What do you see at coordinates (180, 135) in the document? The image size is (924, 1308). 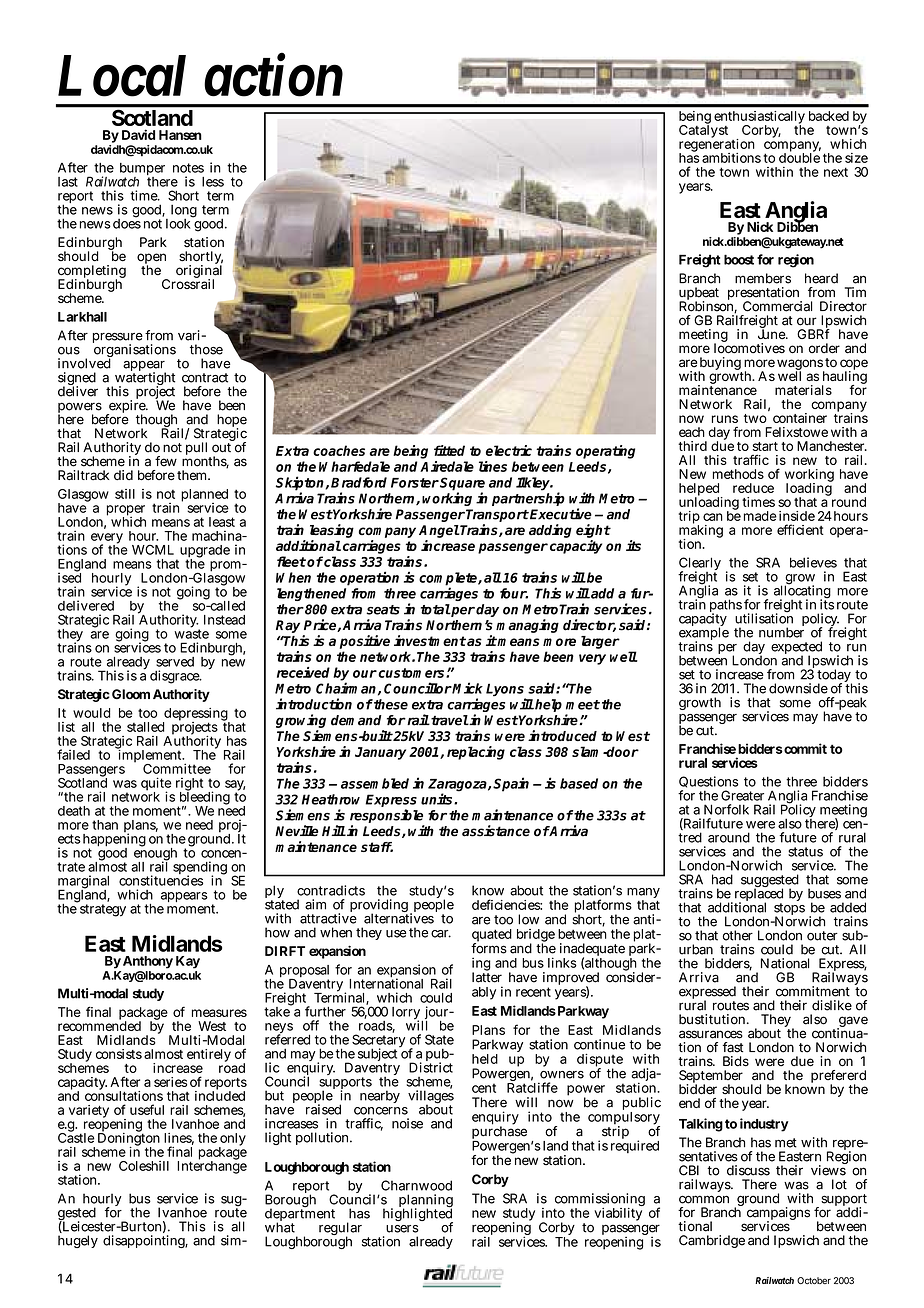 I see `Hansen` at bounding box center [180, 135].
